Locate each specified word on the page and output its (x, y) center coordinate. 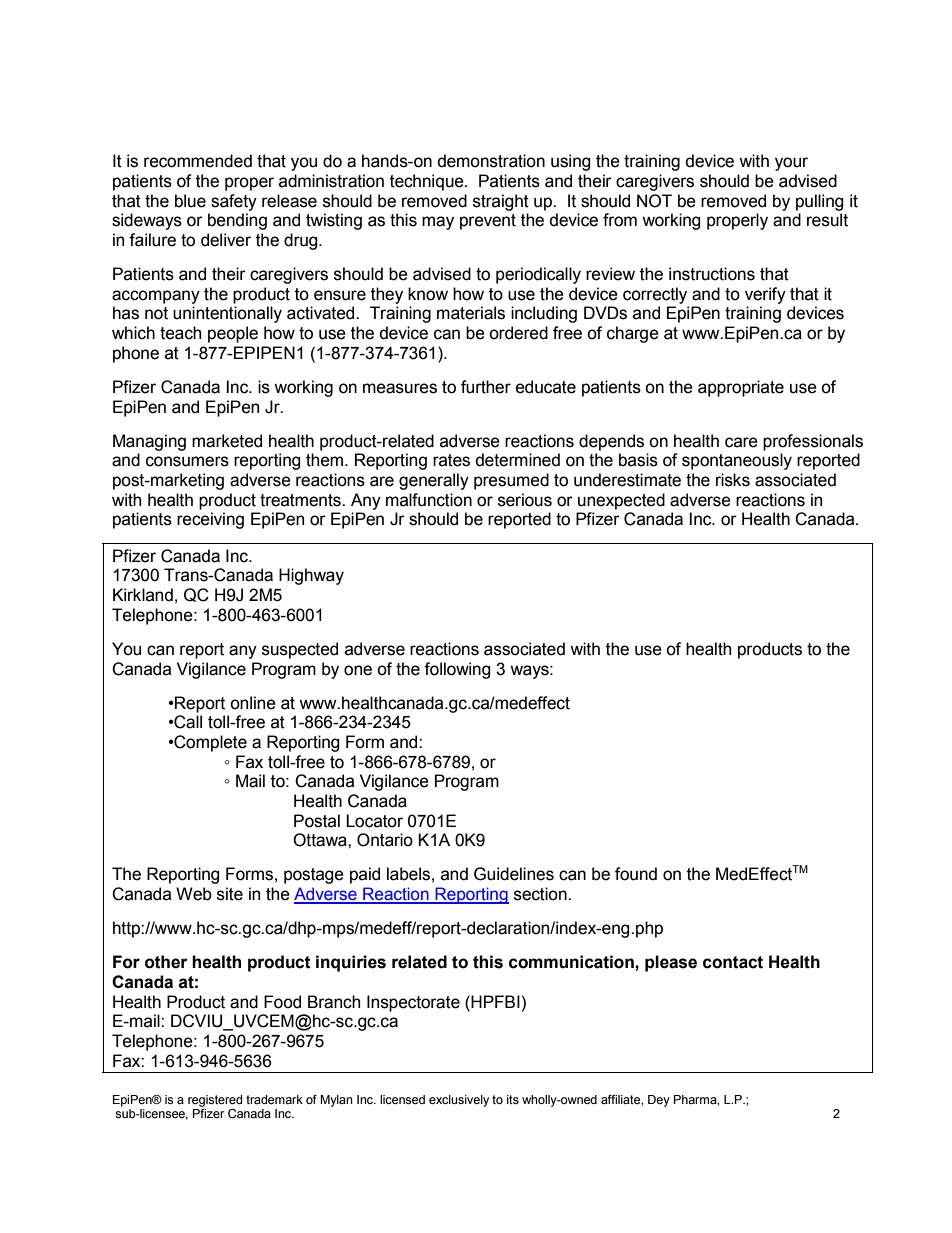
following (457, 670)
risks (733, 480)
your (791, 164)
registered (215, 1101)
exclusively (459, 1101)
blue (190, 201)
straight (501, 202)
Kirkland (143, 595)
